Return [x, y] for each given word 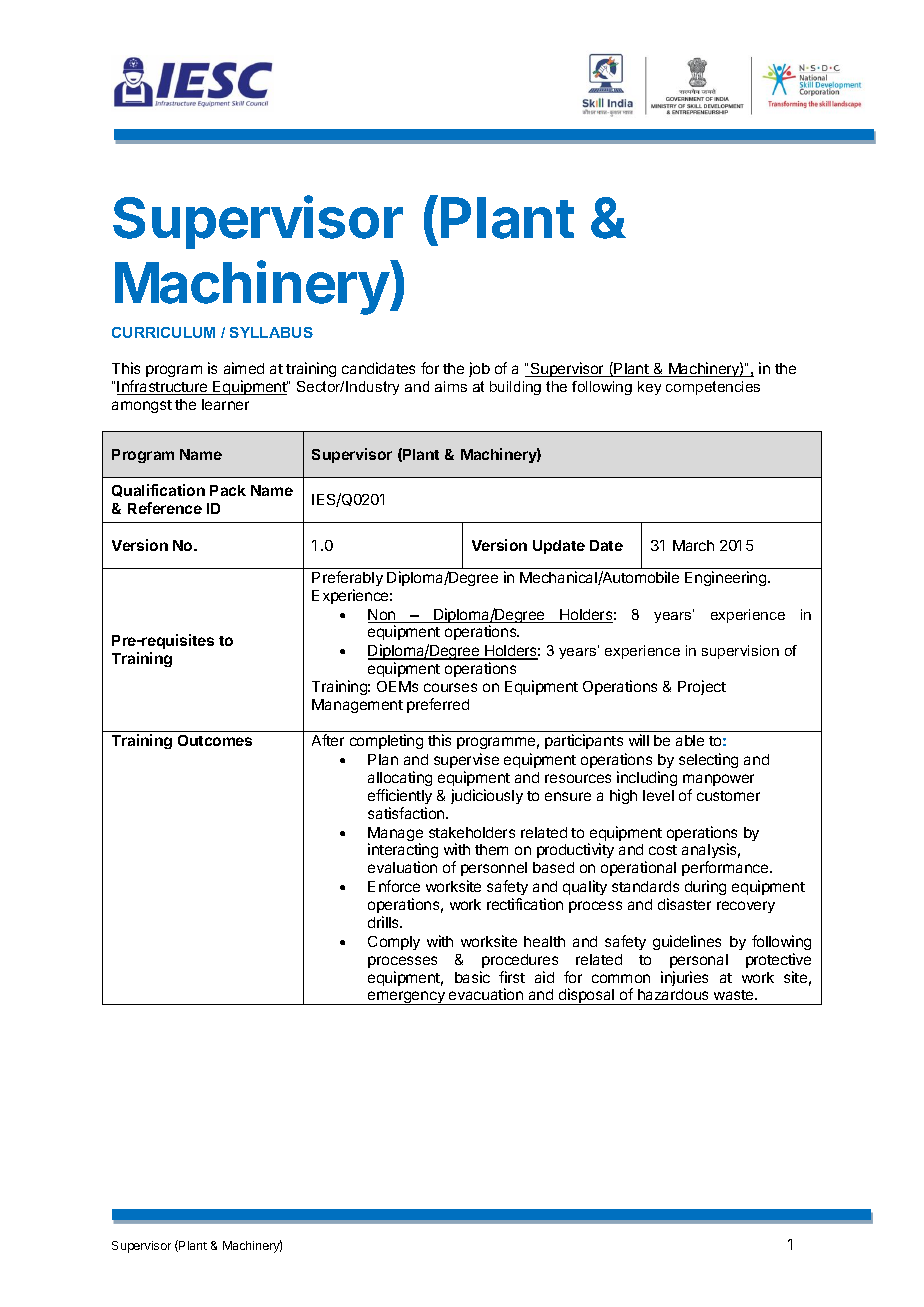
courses [450, 687]
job [479, 369]
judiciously [487, 796]
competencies [713, 388]
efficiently [400, 796]
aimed [244, 368]
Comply [394, 943]
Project [702, 687]
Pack [228, 490]
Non [383, 616]
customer [728, 796]
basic [472, 977]
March [693, 545]
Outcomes [215, 740]
